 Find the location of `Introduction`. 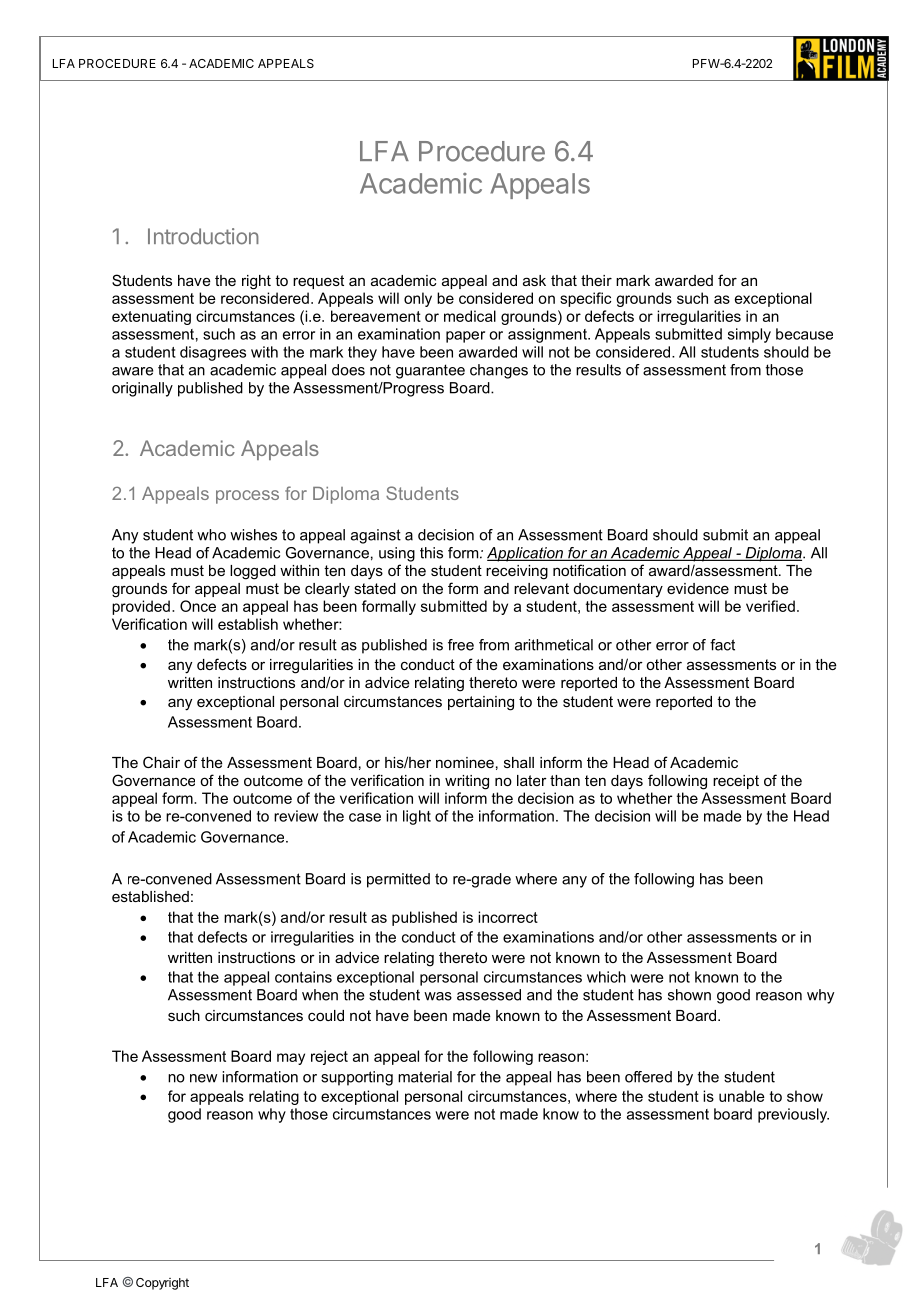

Introduction is located at coordinates (203, 236).
